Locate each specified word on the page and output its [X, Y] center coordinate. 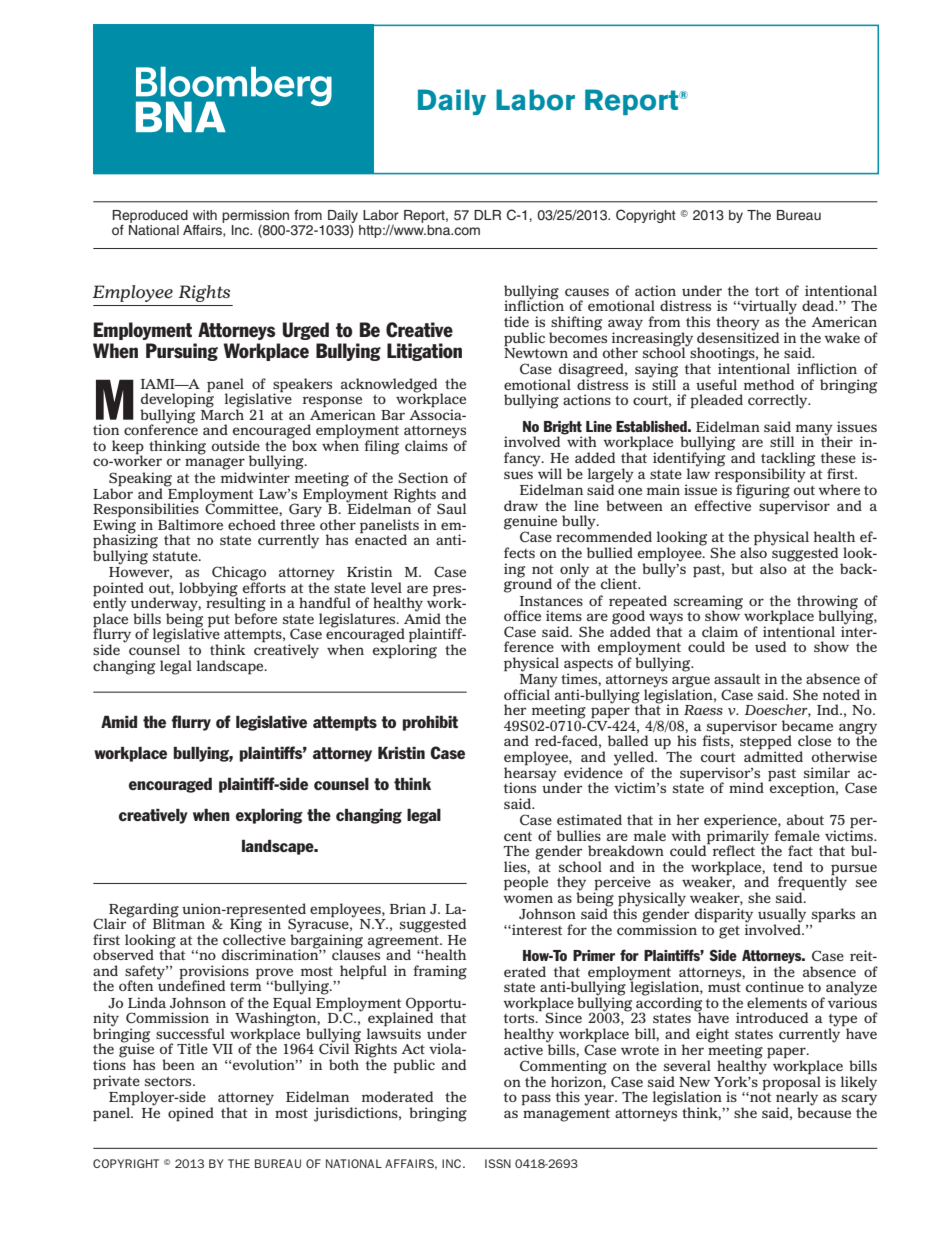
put [219, 621]
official [528, 693]
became [807, 725]
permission [255, 216]
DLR [487, 215]
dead [819, 305]
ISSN [498, 1163]
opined [191, 1114]
